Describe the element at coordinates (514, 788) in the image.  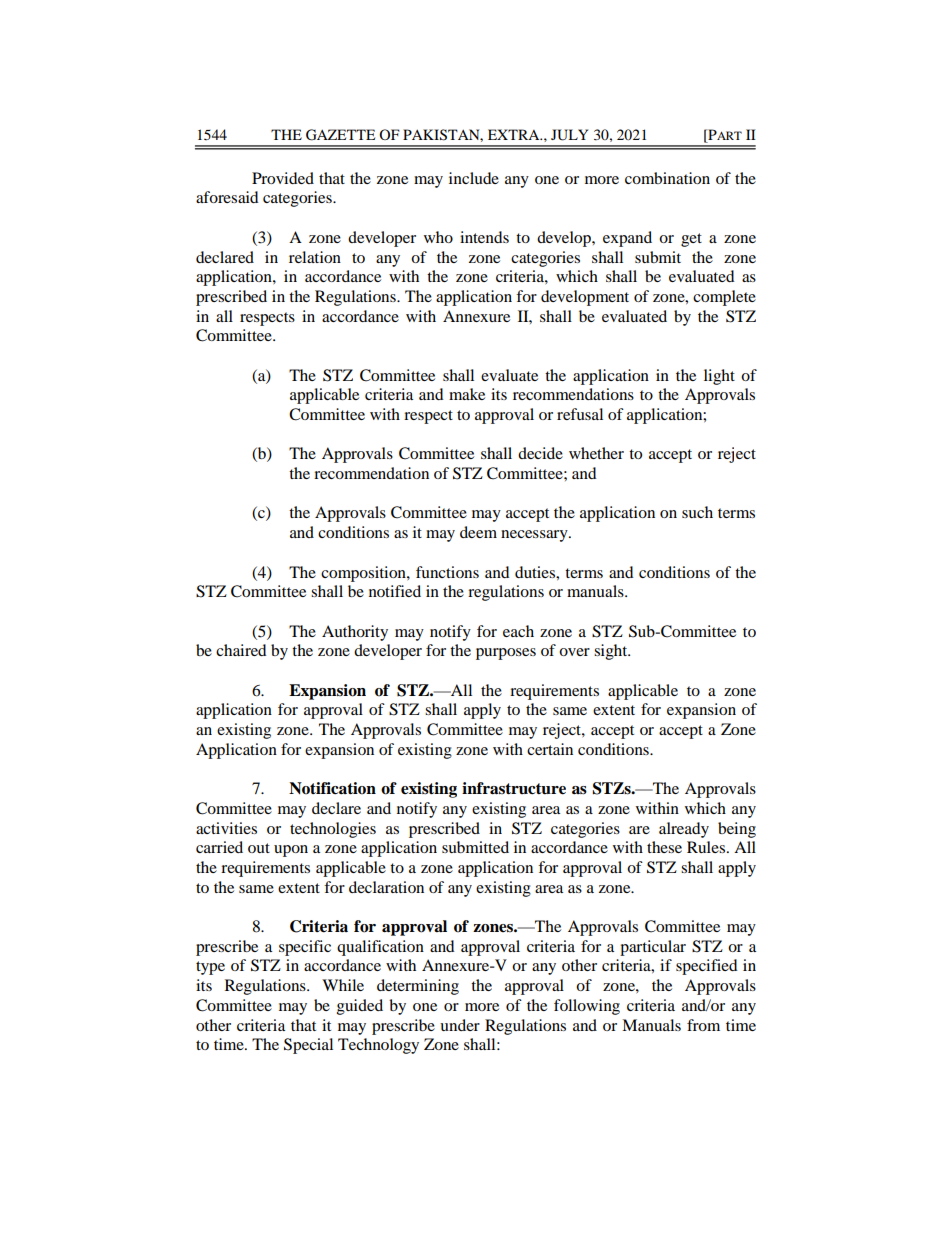
I see `infrastructure` at that location.
